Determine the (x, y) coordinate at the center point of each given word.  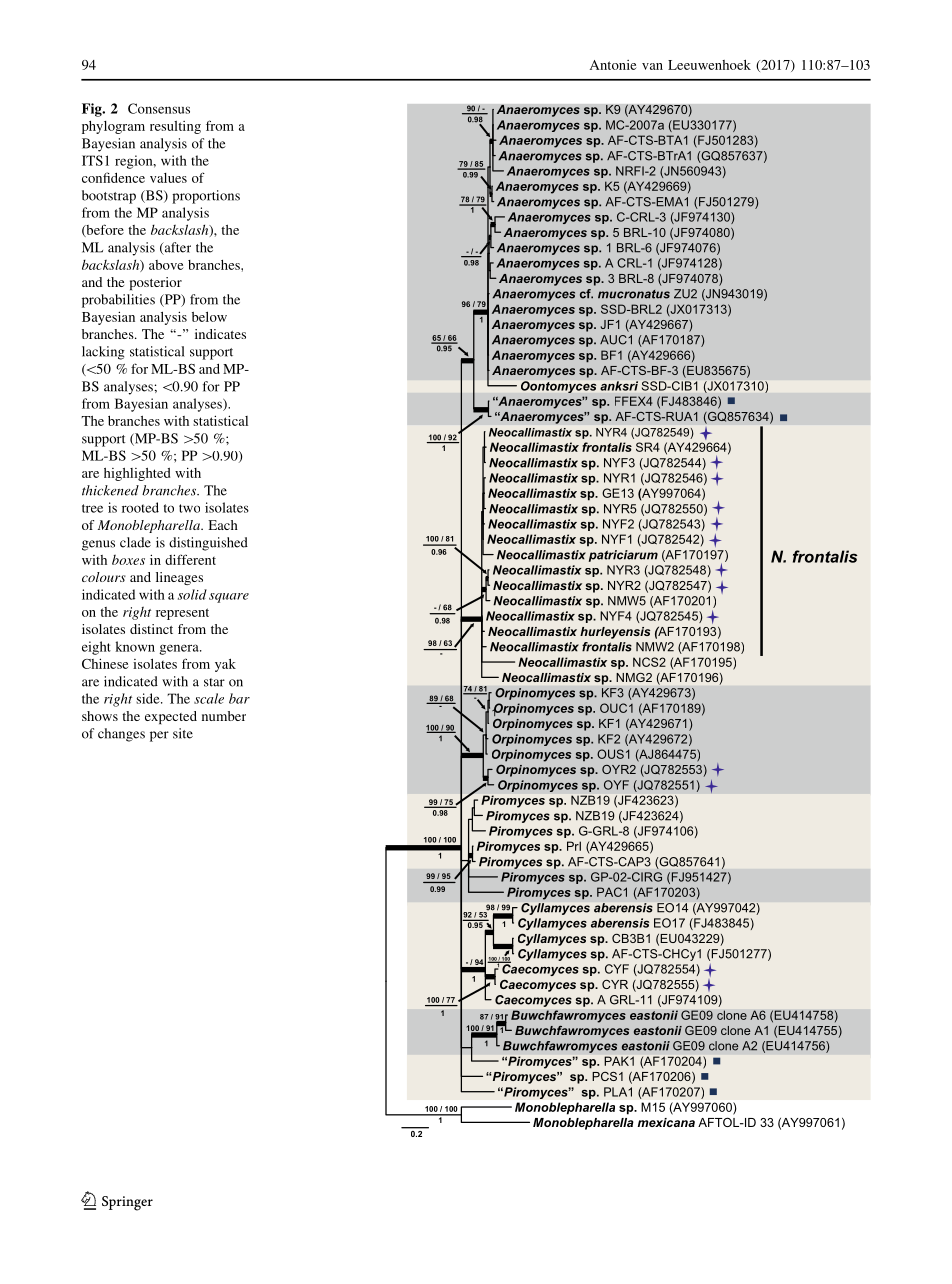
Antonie (613, 65)
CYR (615, 984)
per (159, 736)
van (652, 66)
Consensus (159, 108)
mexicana (666, 1122)
